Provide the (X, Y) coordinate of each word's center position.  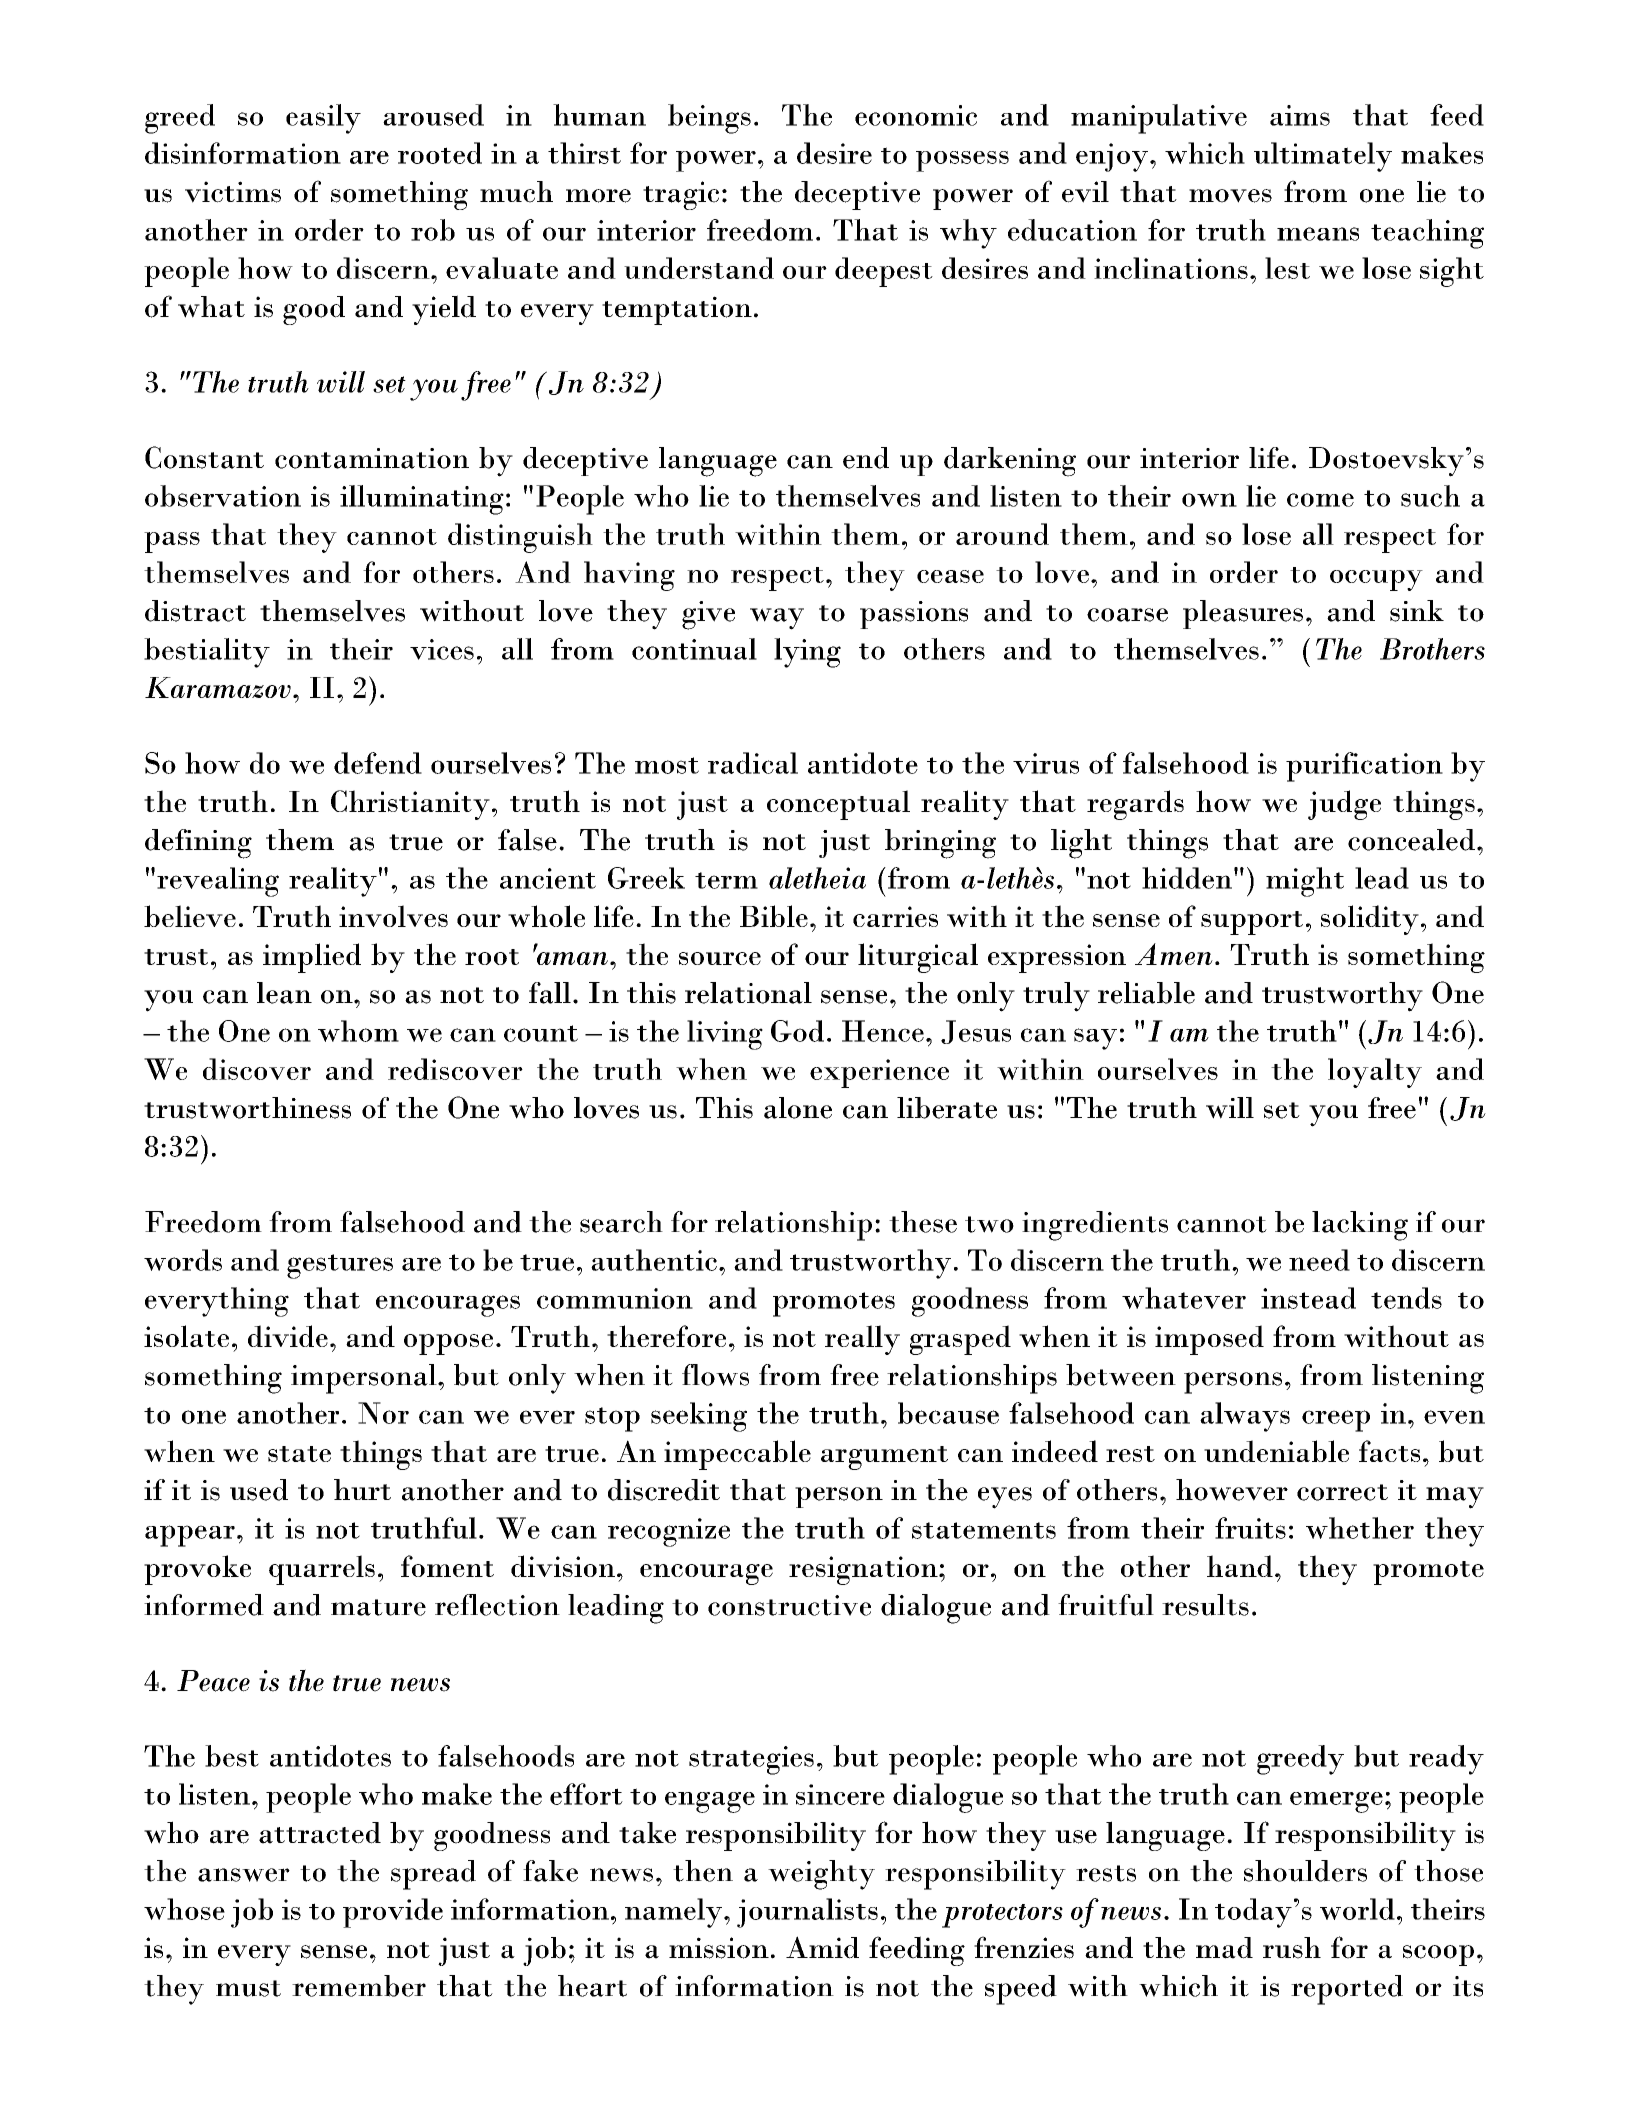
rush (1292, 1948)
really (862, 1340)
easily (323, 119)
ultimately (1323, 157)
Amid (822, 1947)
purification (1364, 767)
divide (288, 1336)
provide (393, 1913)
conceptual (838, 805)
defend (378, 763)
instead (1308, 1298)
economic (916, 115)
